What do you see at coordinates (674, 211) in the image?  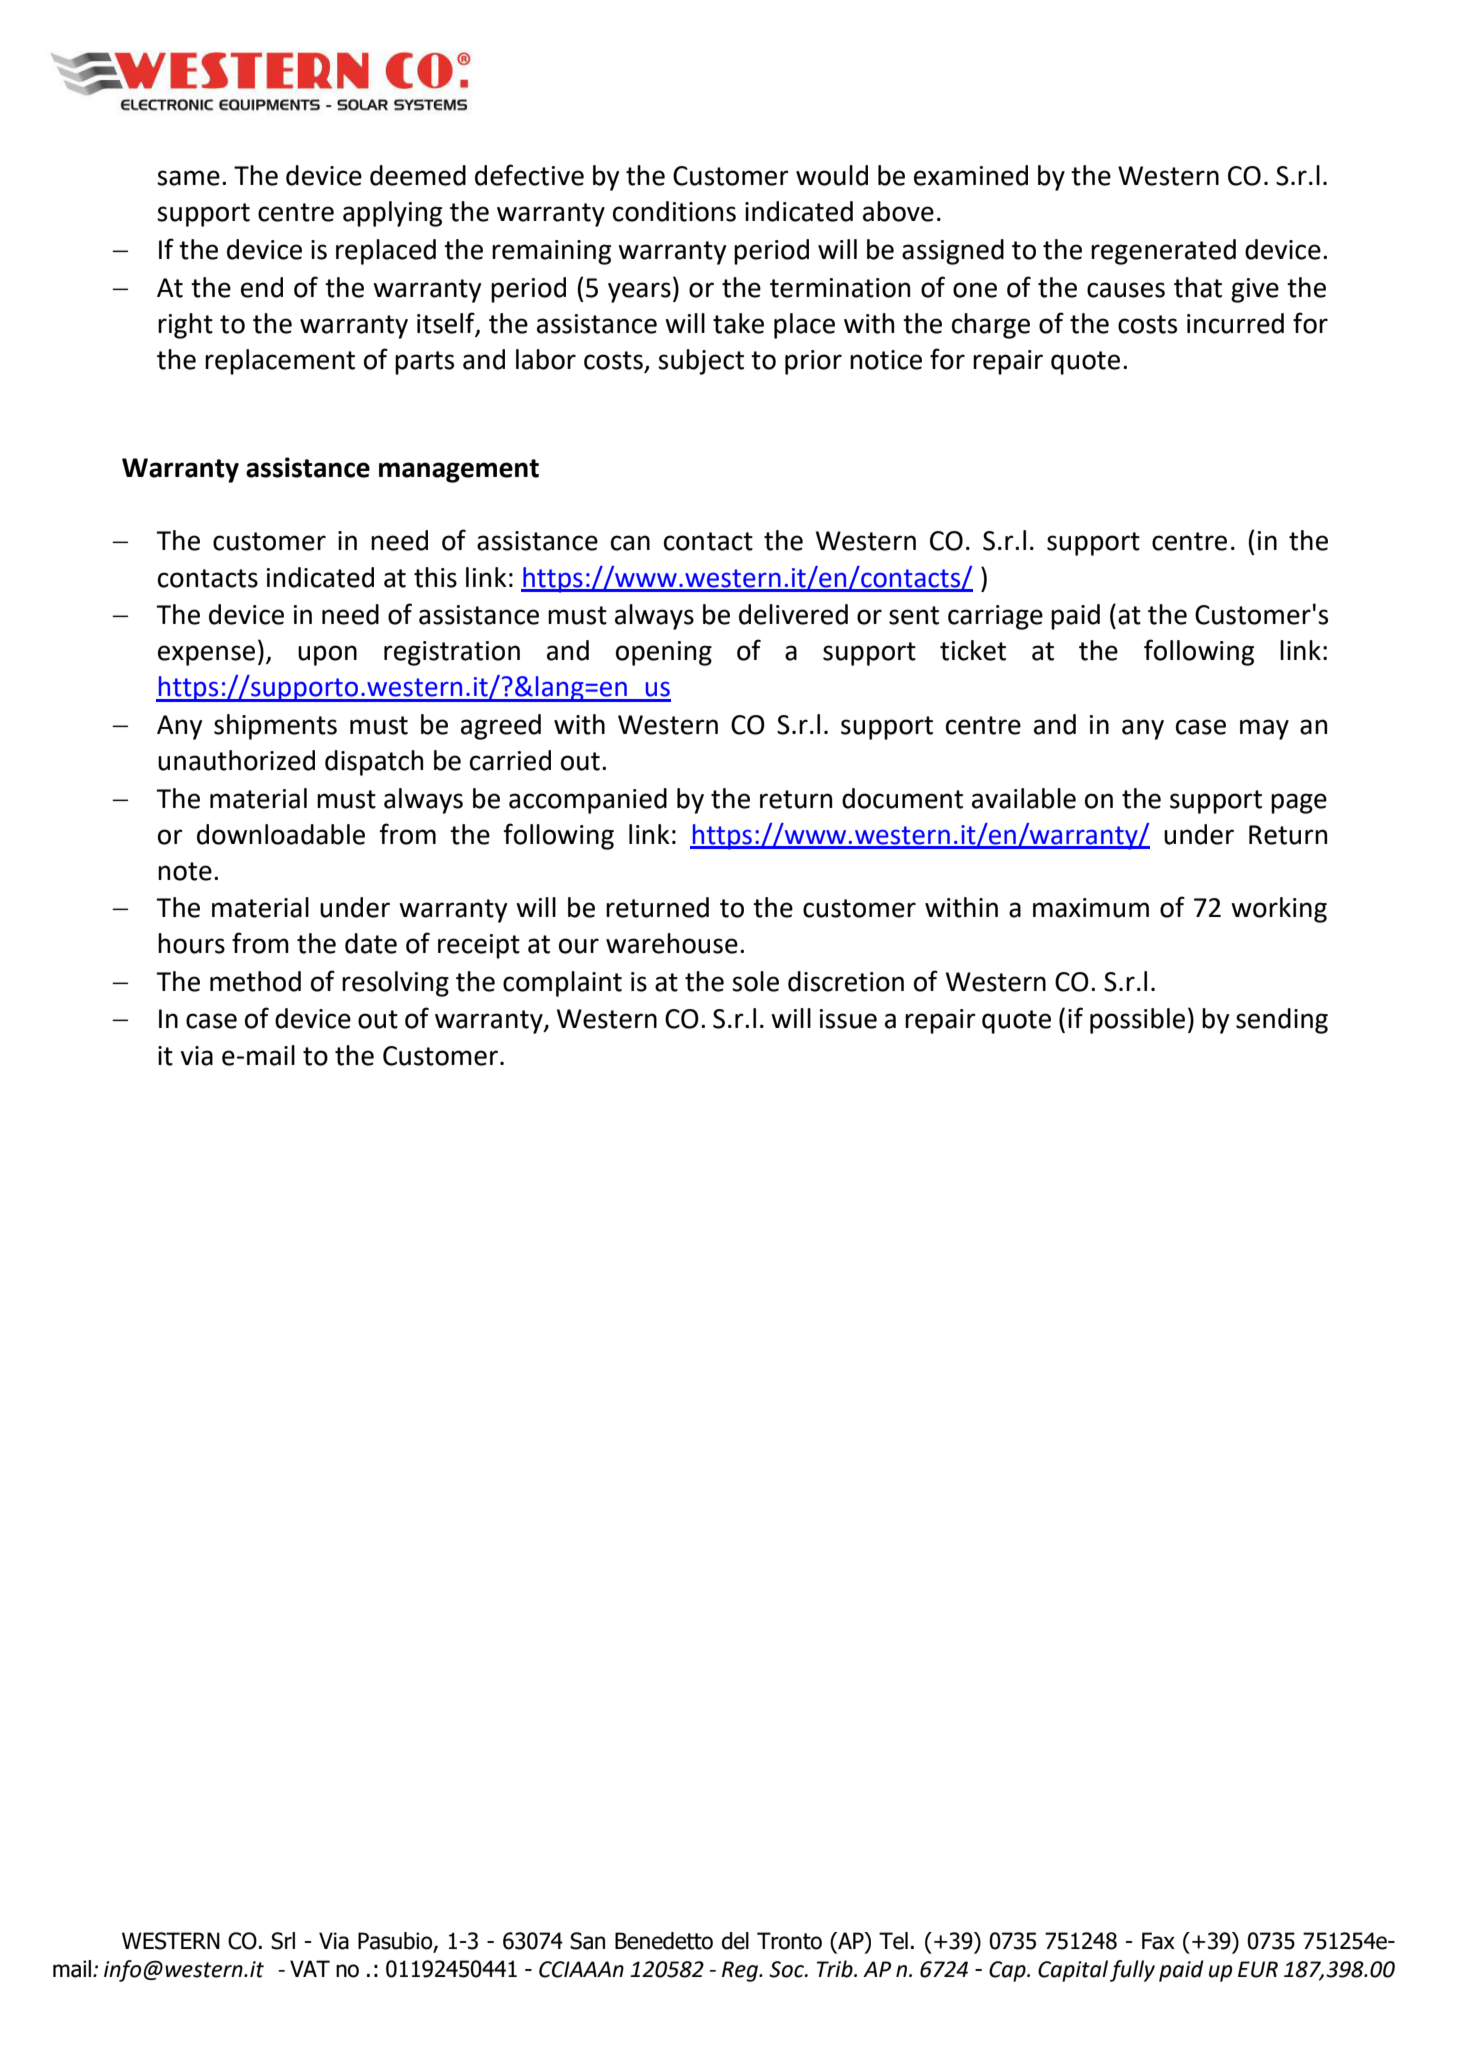 I see `conditions` at bounding box center [674, 211].
